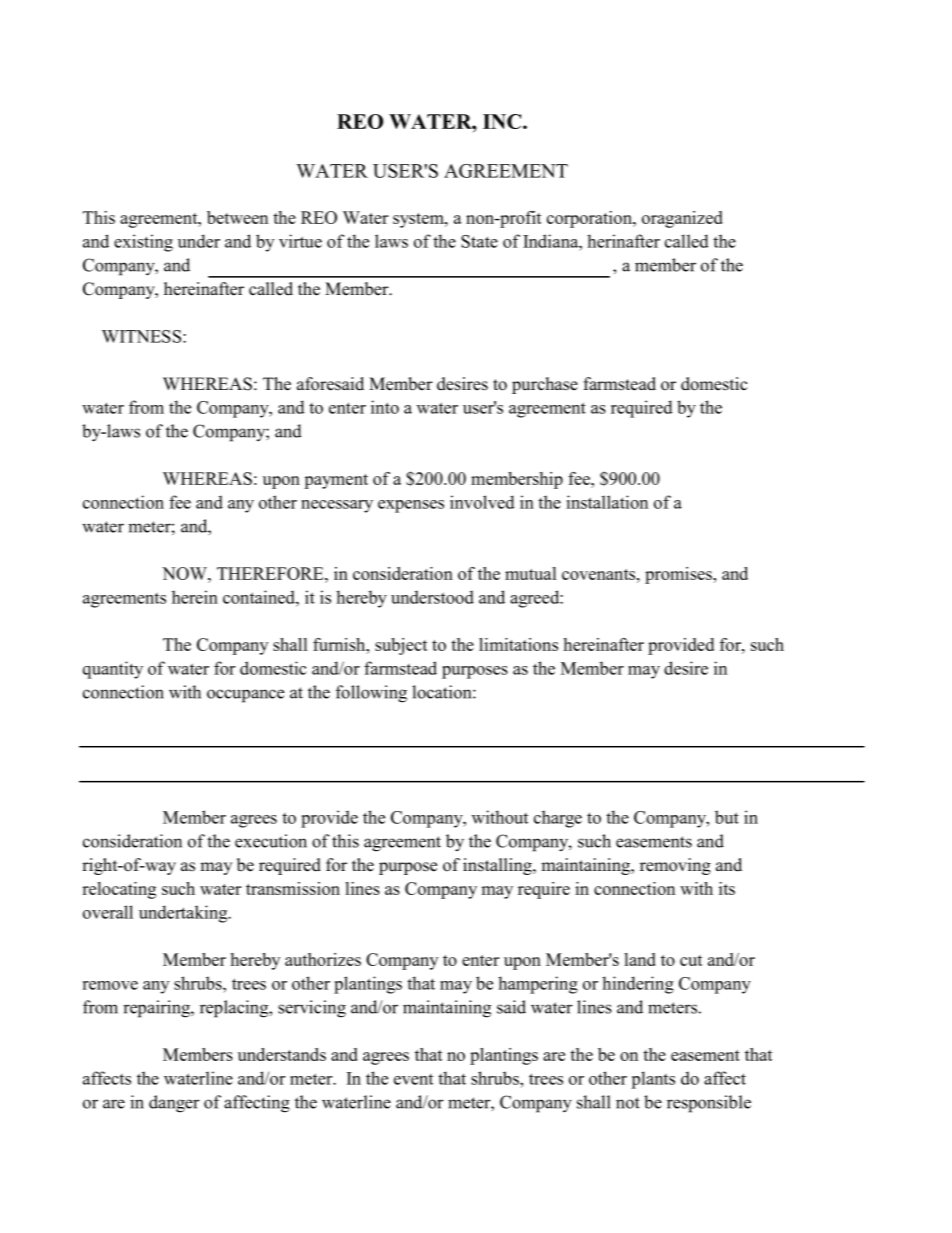 This screenshot has height=1233, width=952. What do you see at coordinates (419, 220) in the screenshot?
I see `system` at bounding box center [419, 220].
